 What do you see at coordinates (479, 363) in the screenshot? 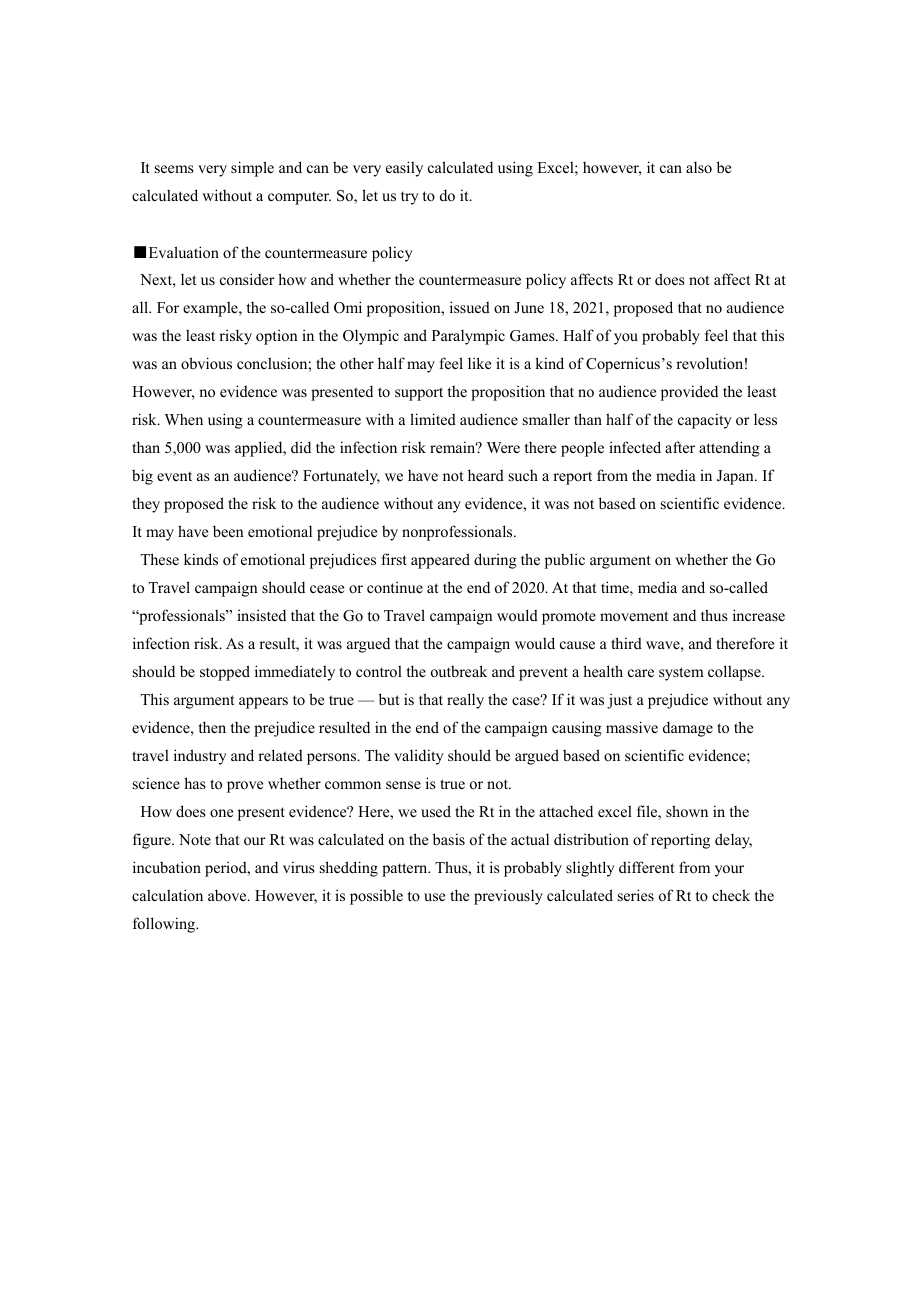
I see `like` at bounding box center [479, 363].
